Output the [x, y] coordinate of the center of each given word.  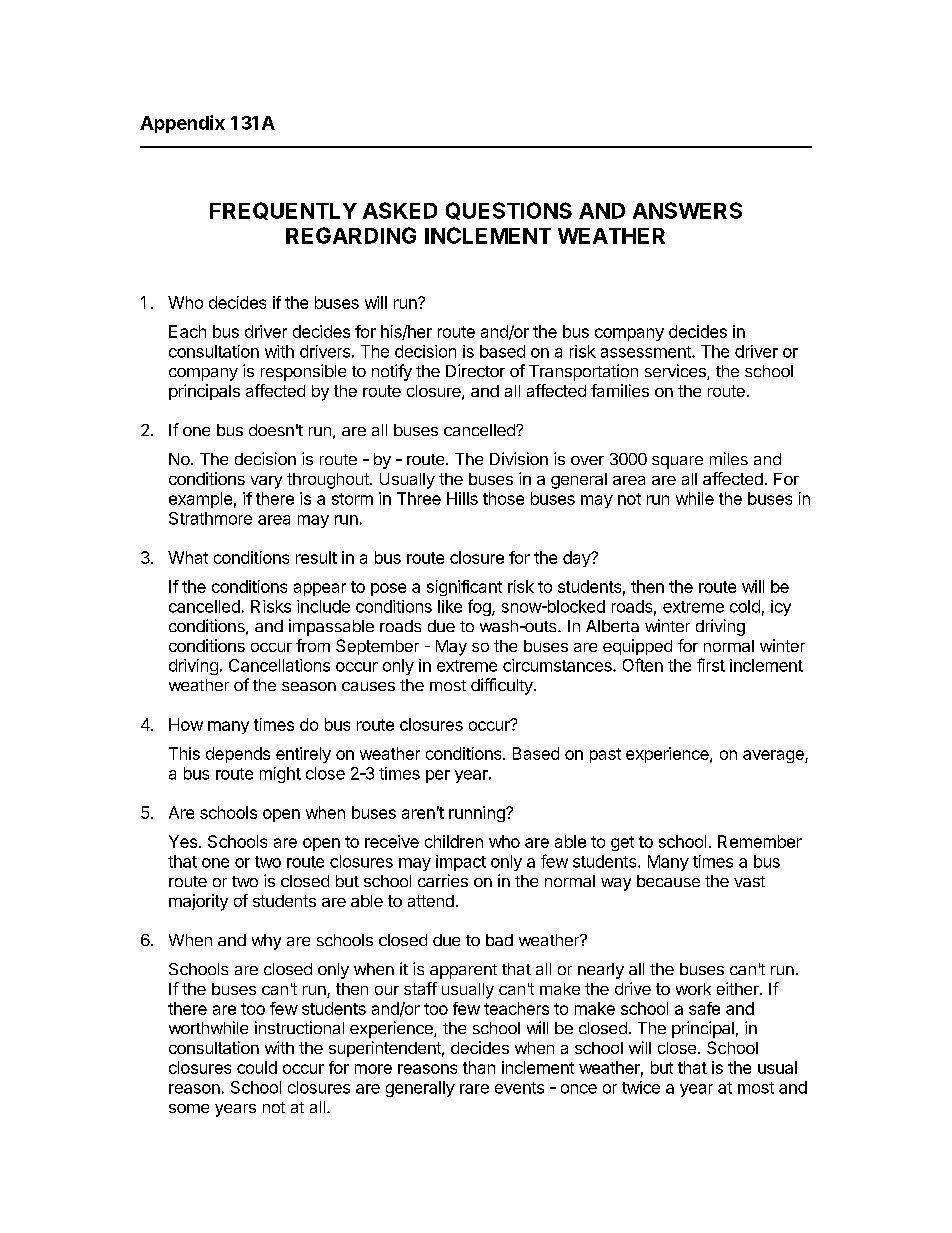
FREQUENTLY [283, 211]
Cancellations [279, 665]
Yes [183, 841]
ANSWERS [687, 210]
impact [461, 863]
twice [641, 1087]
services [676, 372]
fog [480, 607]
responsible [303, 372]
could [257, 1067]
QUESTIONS [509, 211]
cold [745, 606]
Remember [760, 841]
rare [474, 1089]
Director [475, 370]
